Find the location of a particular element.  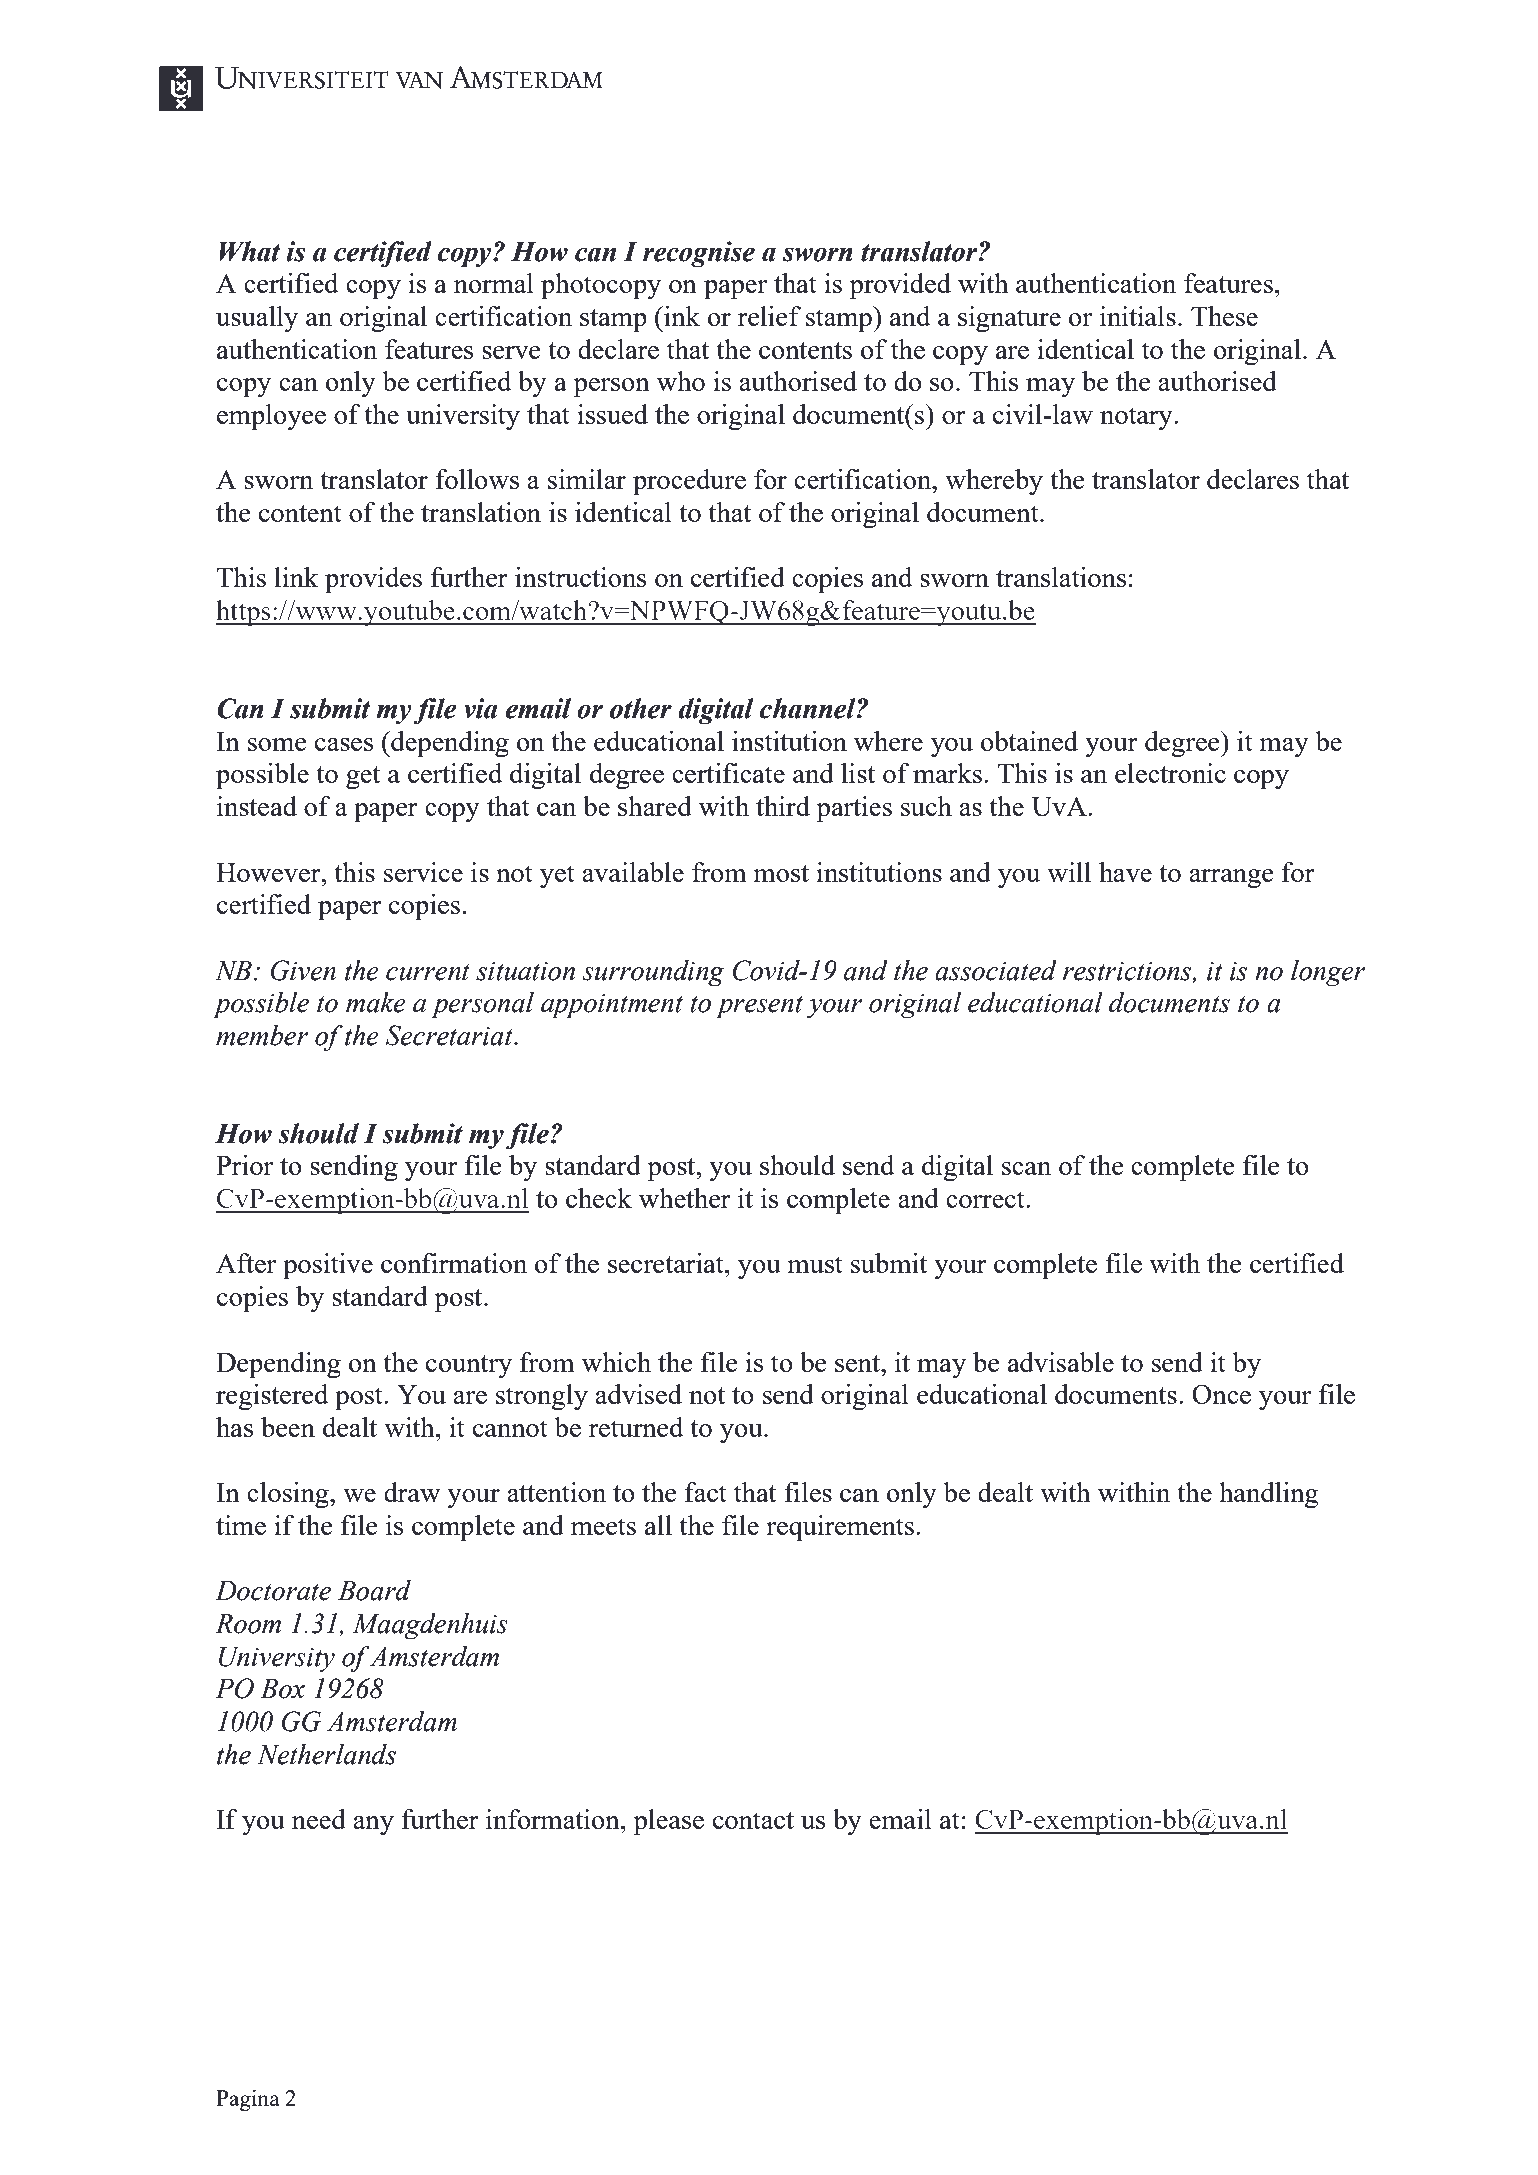

scan is located at coordinates (1026, 1168).
